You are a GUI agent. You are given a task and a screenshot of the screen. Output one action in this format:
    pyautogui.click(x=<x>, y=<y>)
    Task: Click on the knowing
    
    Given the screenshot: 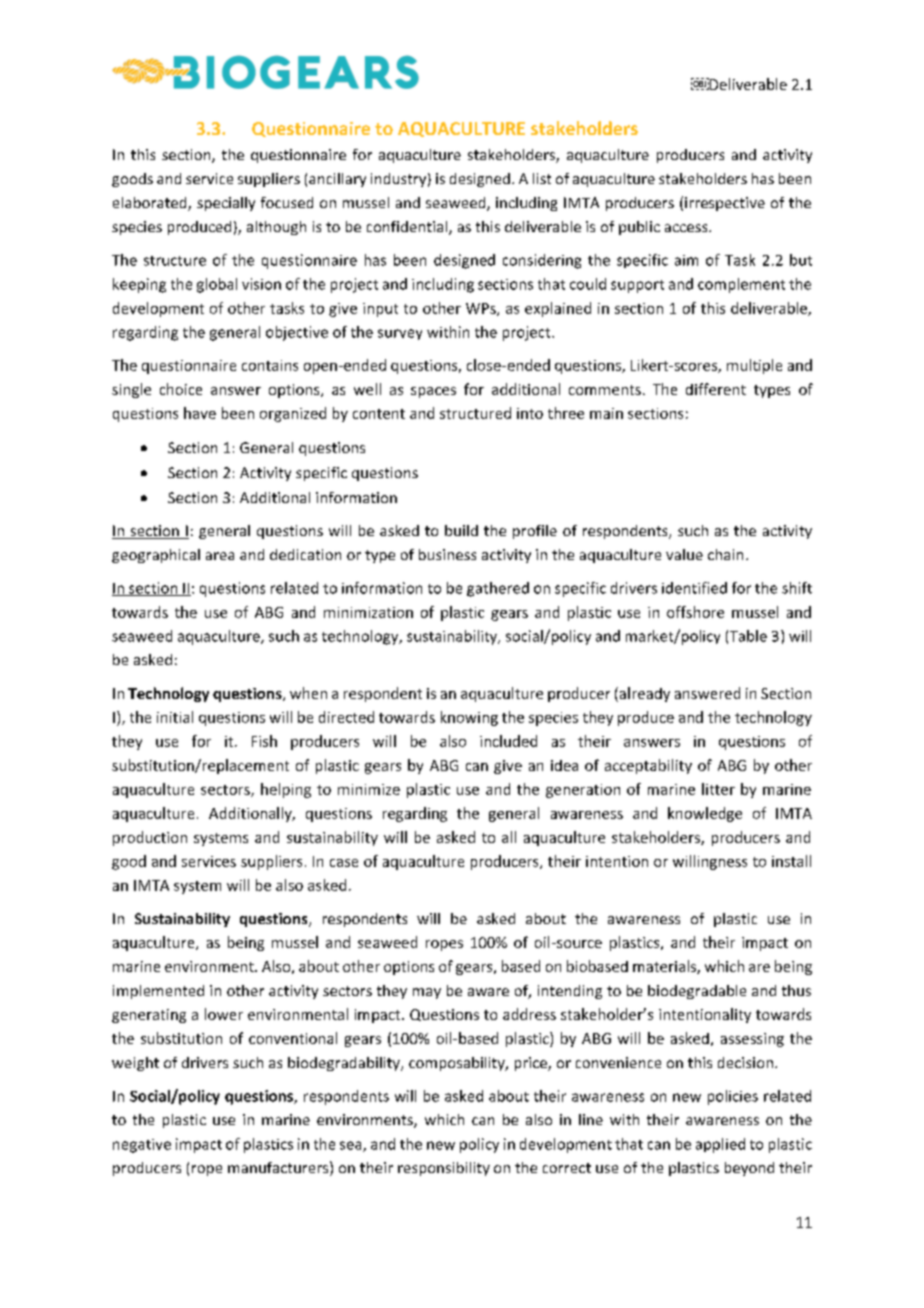 What is the action you would take?
    pyautogui.click(x=469, y=718)
